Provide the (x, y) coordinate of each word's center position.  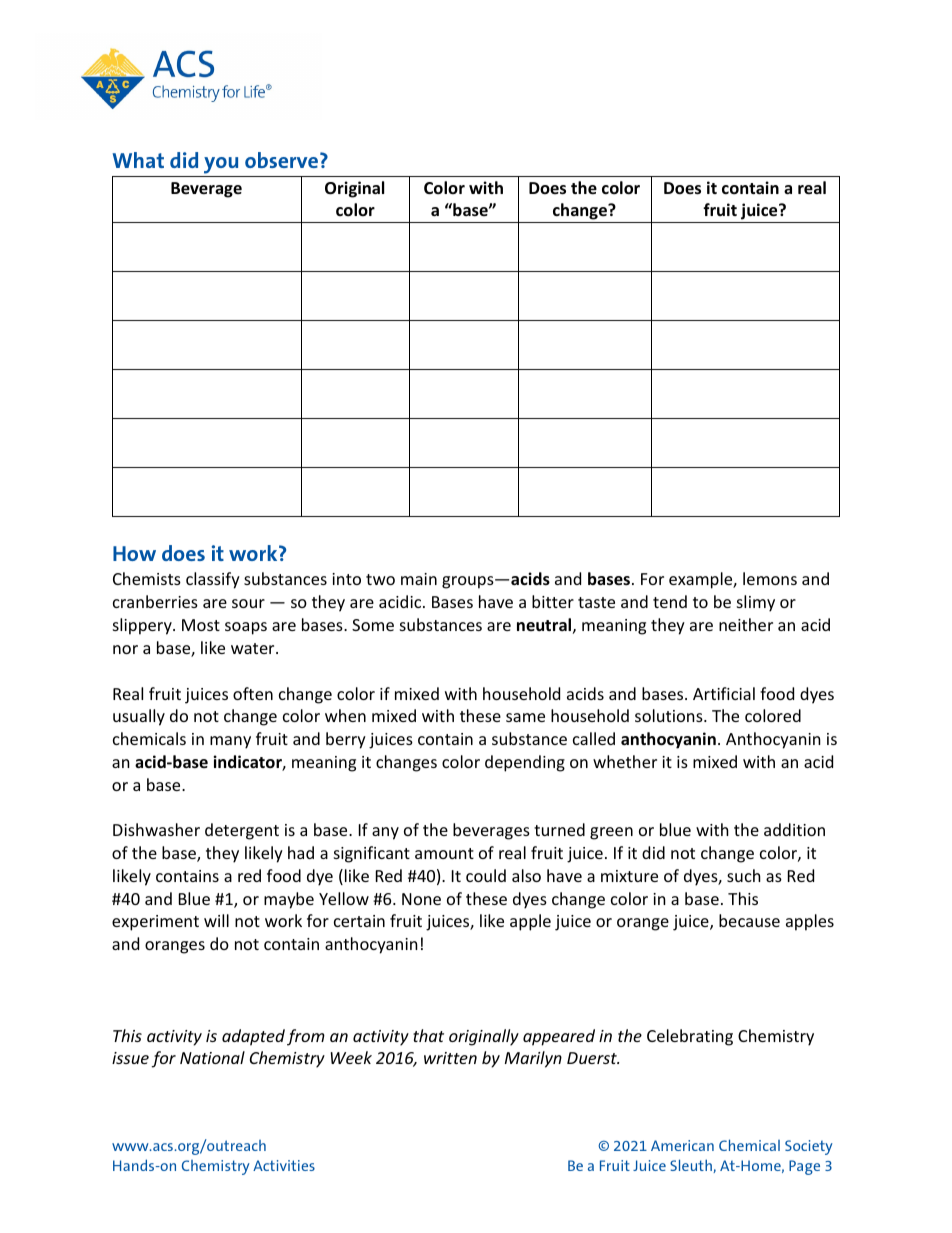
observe (283, 160)
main (419, 579)
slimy (756, 603)
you (221, 167)
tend (670, 601)
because (749, 920)
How (134, 553)
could (486, 875)
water (254, 648)
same (525, 717)
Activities (284, 1165)
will (216, 920)
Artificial (724, 693)
